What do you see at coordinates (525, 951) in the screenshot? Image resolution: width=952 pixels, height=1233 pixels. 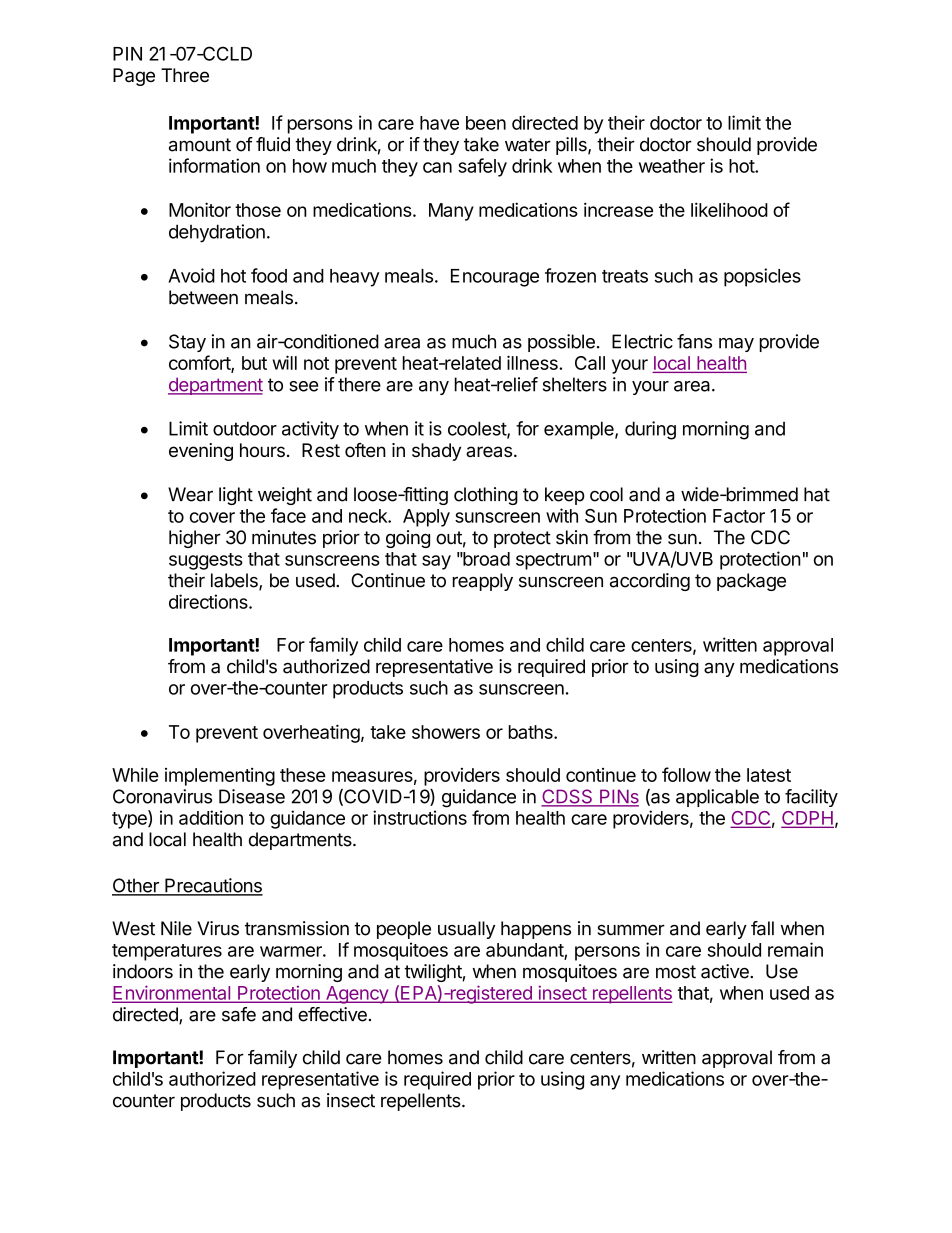 I see `abundant` at bounding box center [525, 951].
